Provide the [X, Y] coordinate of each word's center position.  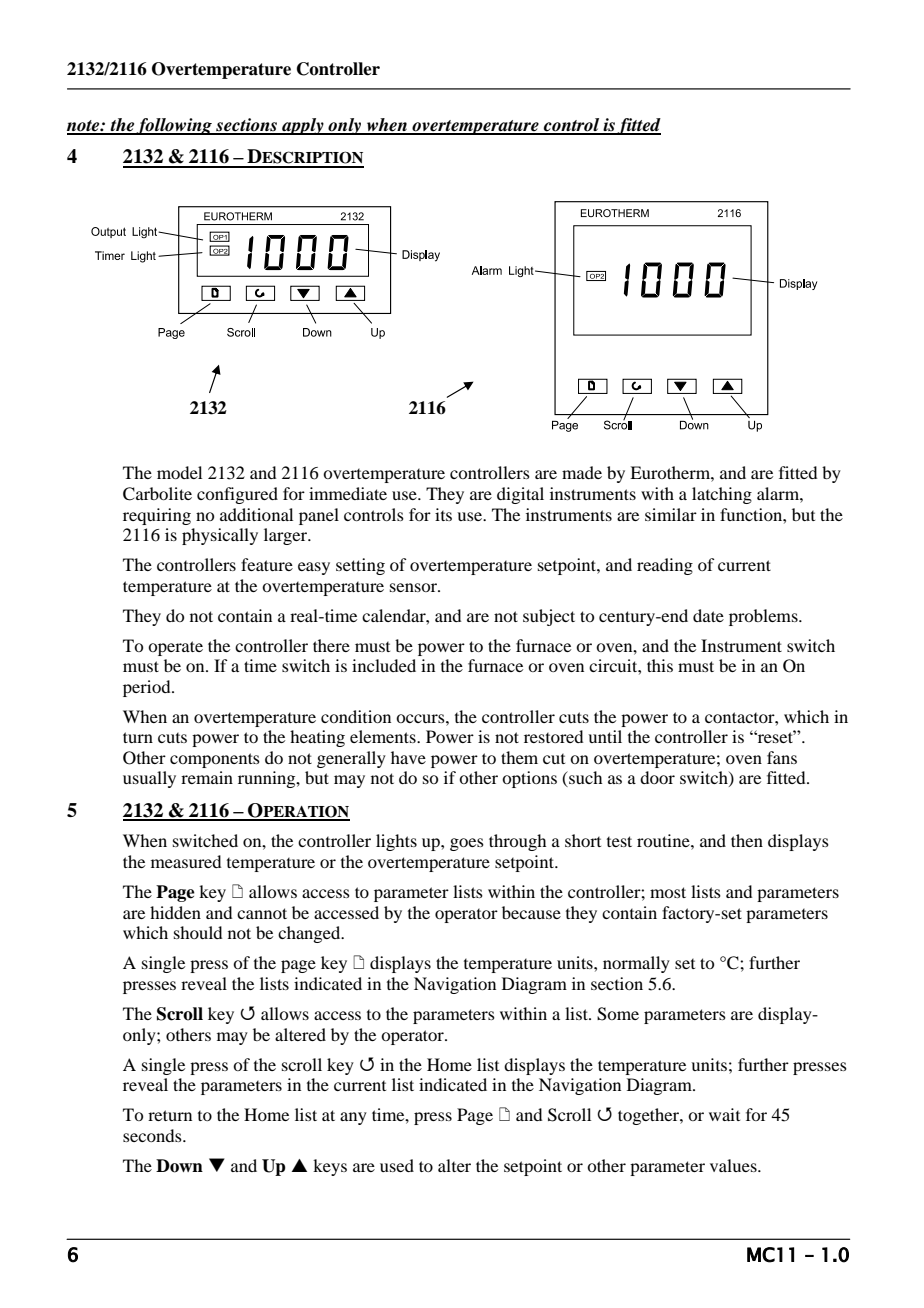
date [708, 615]
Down [179, 1166]
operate [175, 648]
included [384, 665]
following [174, 126]
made [582, 472]
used [397, 1165]
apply [303, 126]
